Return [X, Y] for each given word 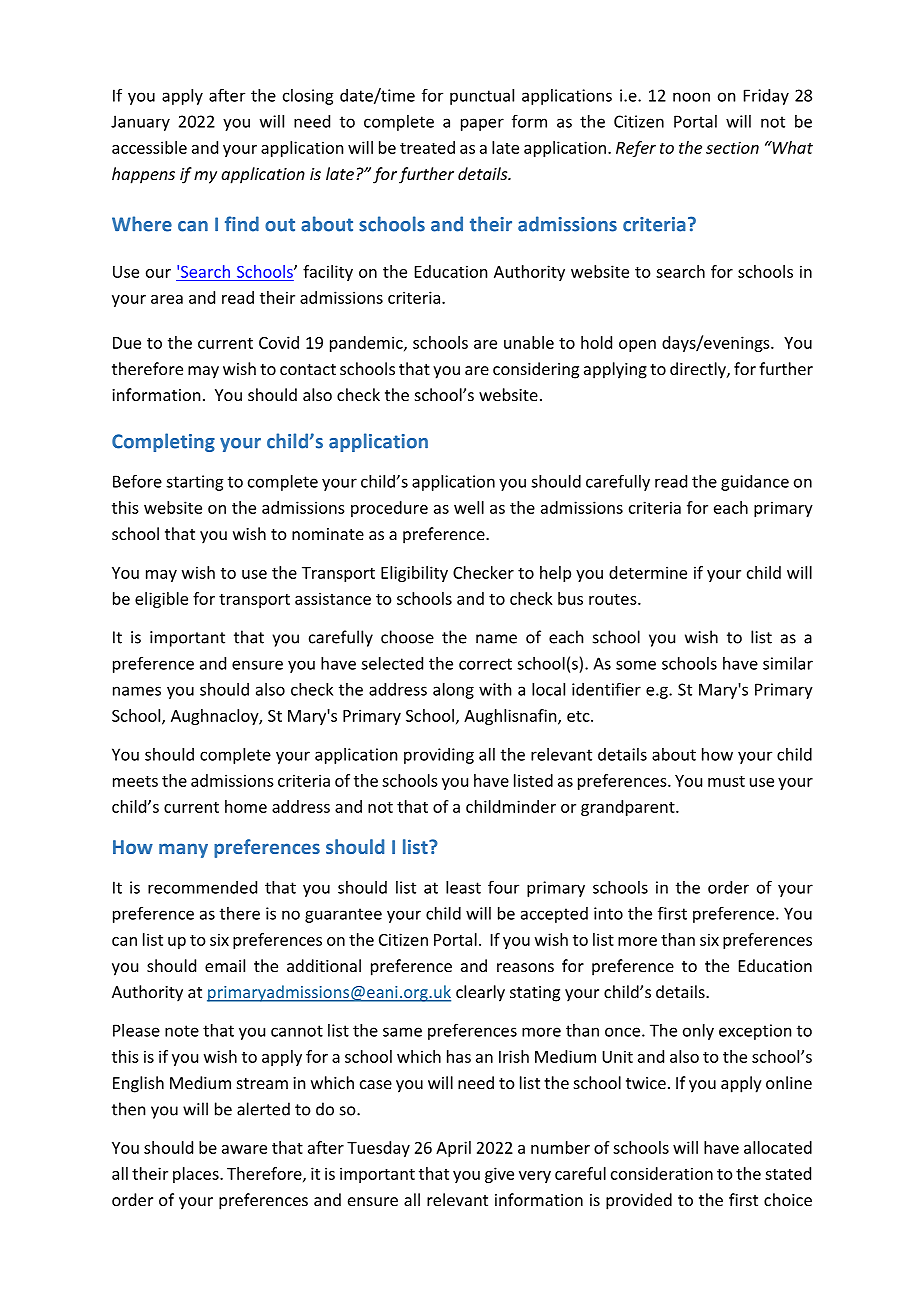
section [732, 147]
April [453, 1149]
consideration [662, 1173]
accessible [149, 147]
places [197, 1175]
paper [482, 124]
